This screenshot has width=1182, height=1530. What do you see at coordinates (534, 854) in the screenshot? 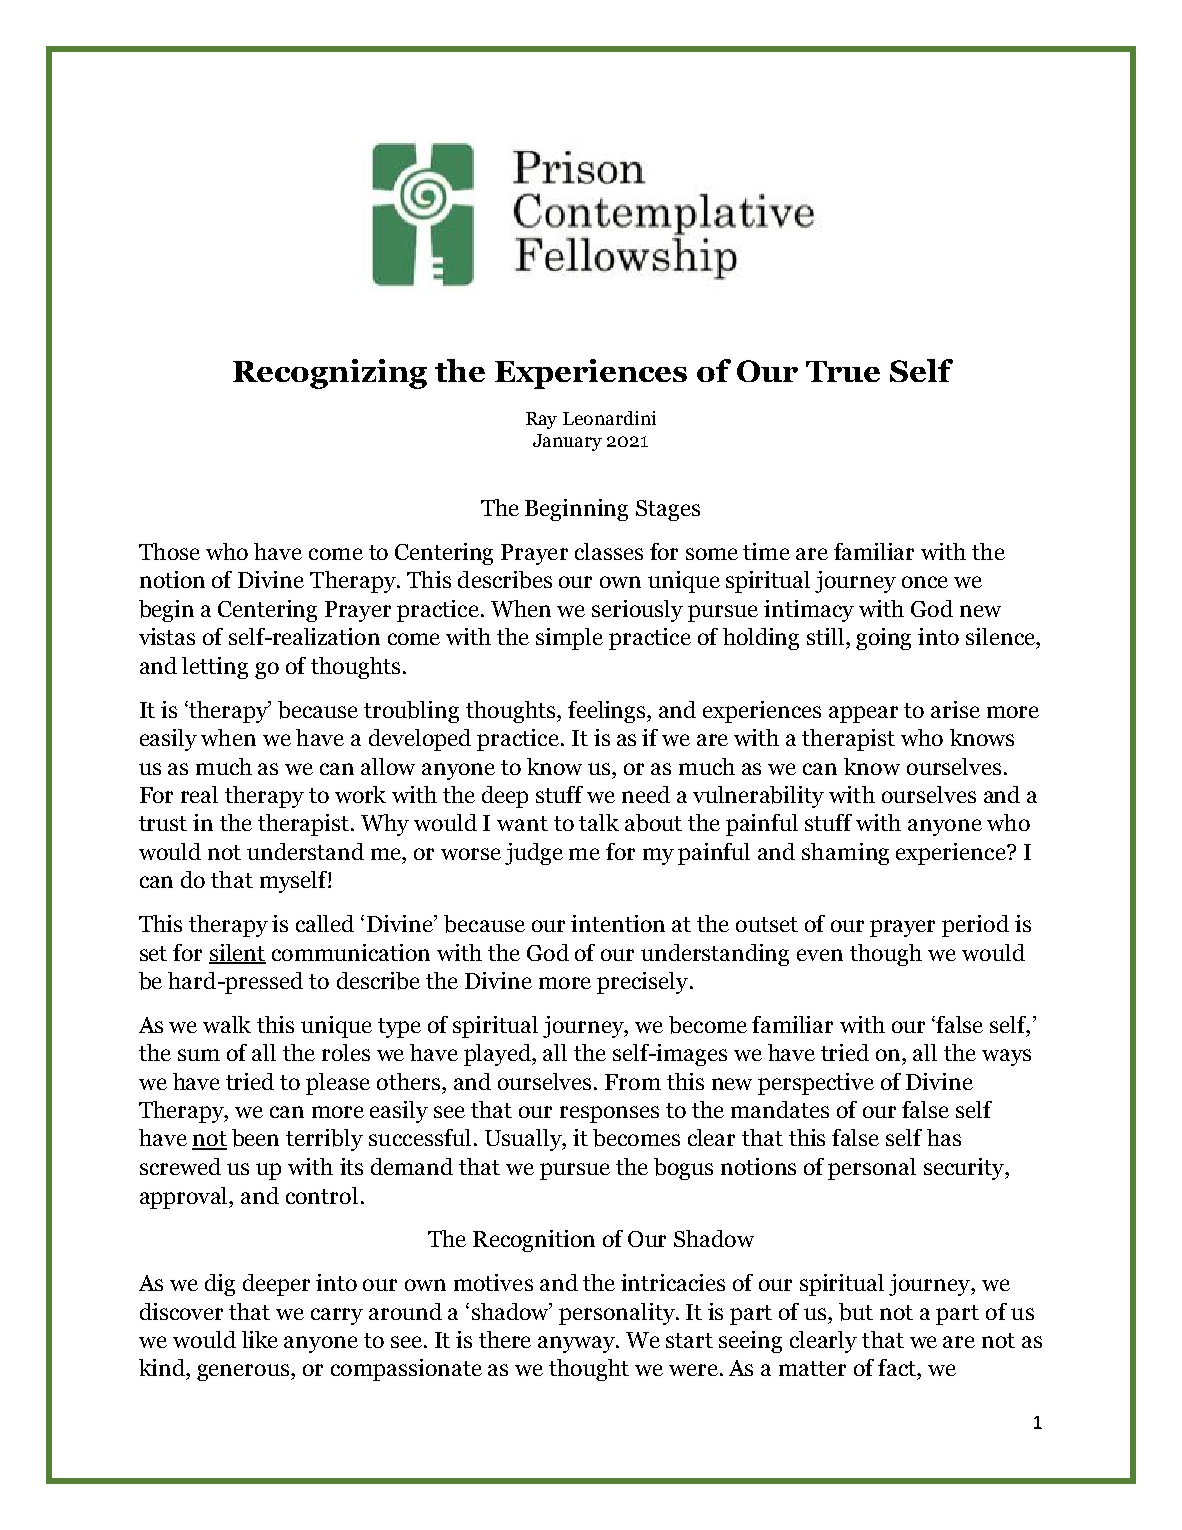
I see `judge` at bounding box center [534, 854].
